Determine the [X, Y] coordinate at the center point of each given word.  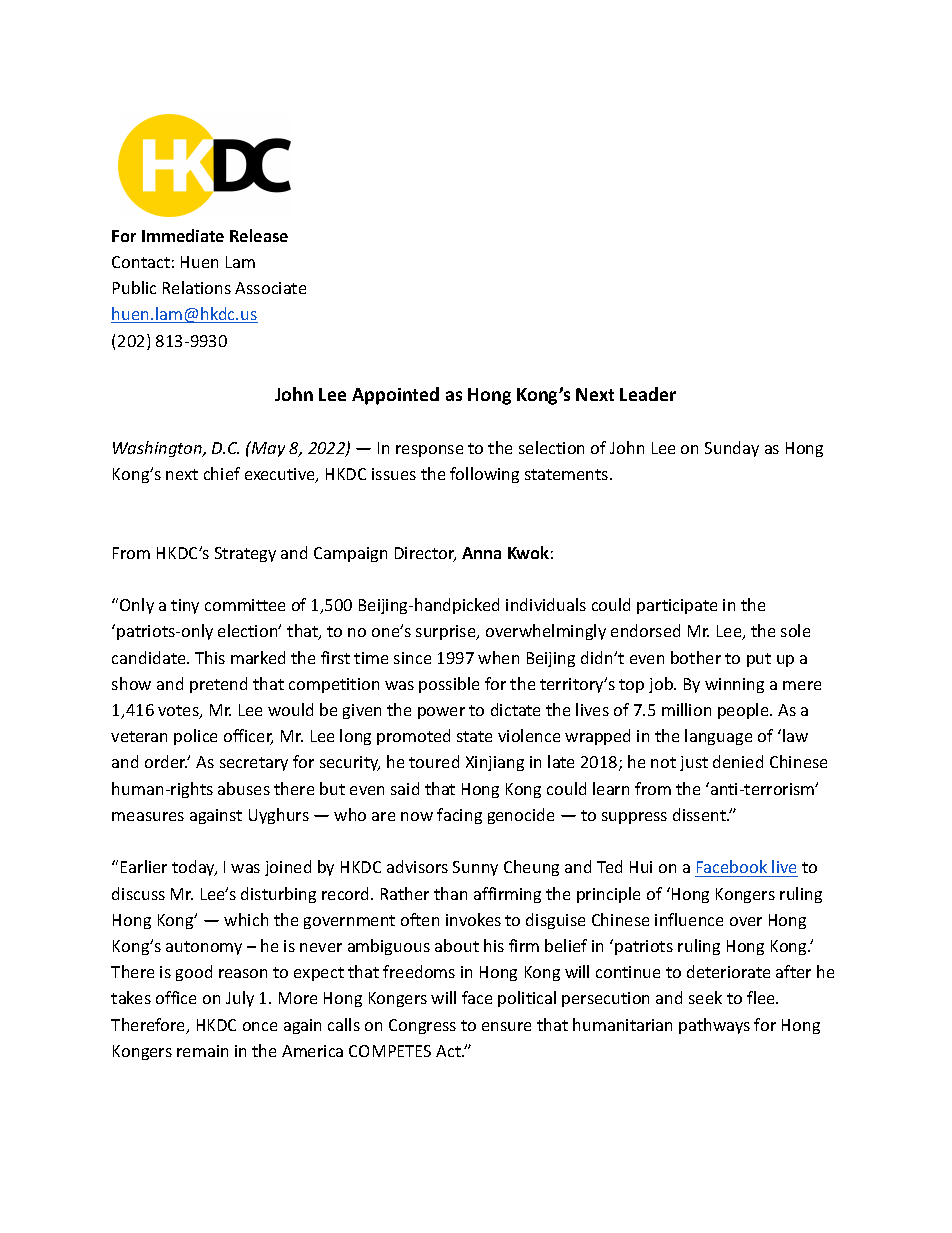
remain [202, 1051]
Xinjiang [495, 763]
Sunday [732, 449]
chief [222, 473]
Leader [648, 394]
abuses [244, 788]
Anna [481, 553]
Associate [270, 288]
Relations [197, 287]
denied [738, 761]
